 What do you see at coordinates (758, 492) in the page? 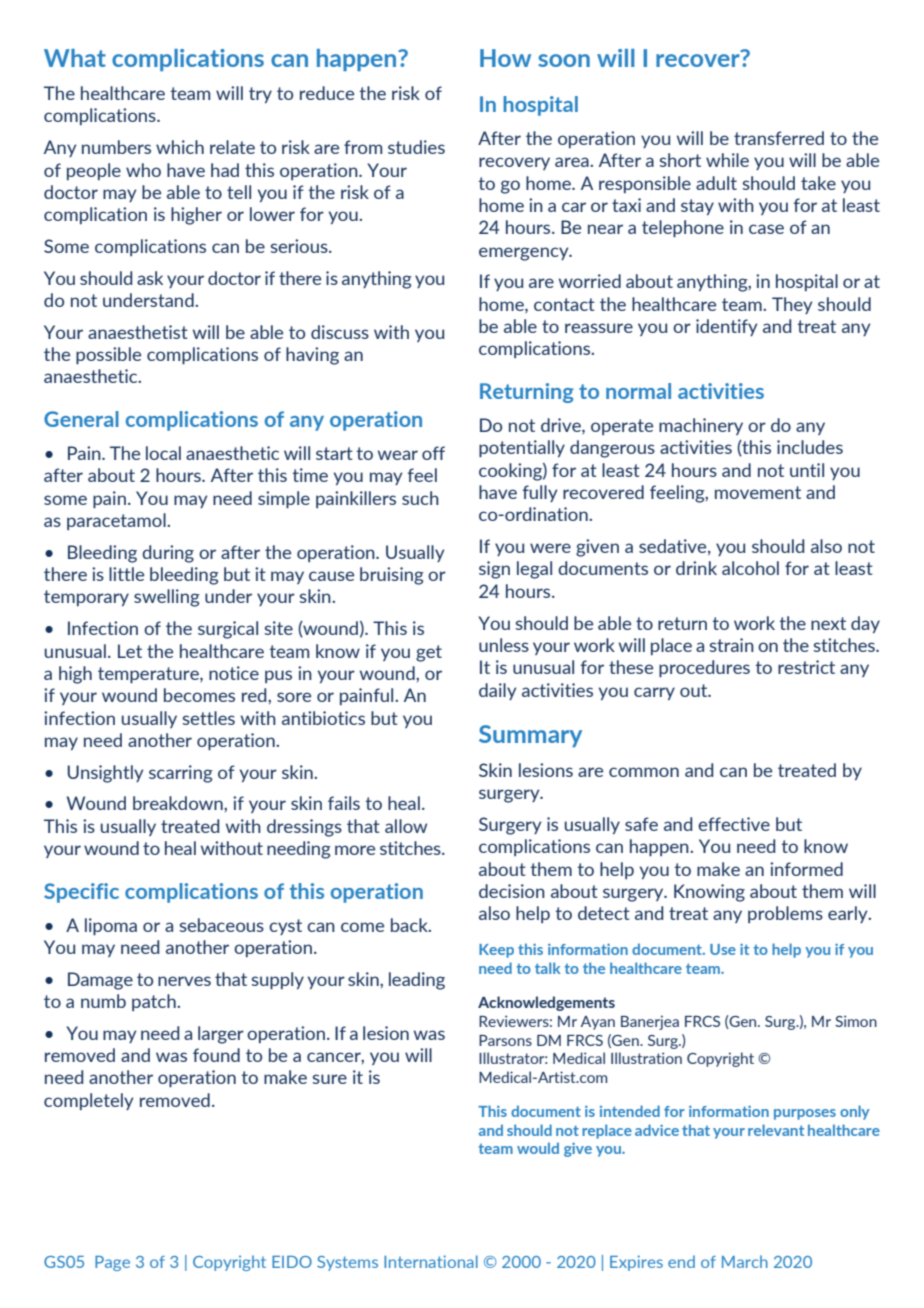
I see `movement` at bounding box center [758, 492].
